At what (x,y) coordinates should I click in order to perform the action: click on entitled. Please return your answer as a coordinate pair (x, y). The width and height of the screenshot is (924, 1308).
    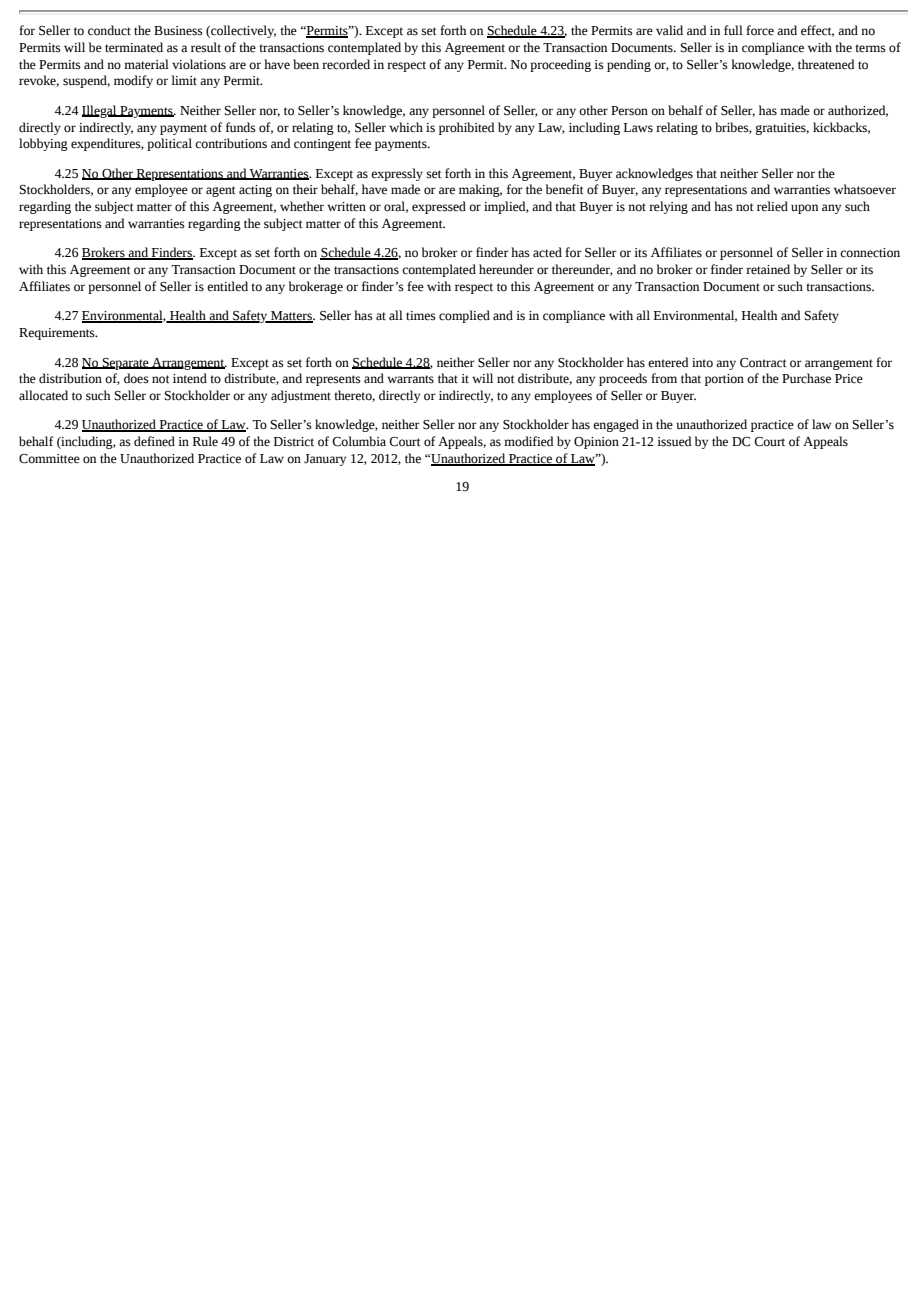
    Looking at the image, I should click on (227, 286).
